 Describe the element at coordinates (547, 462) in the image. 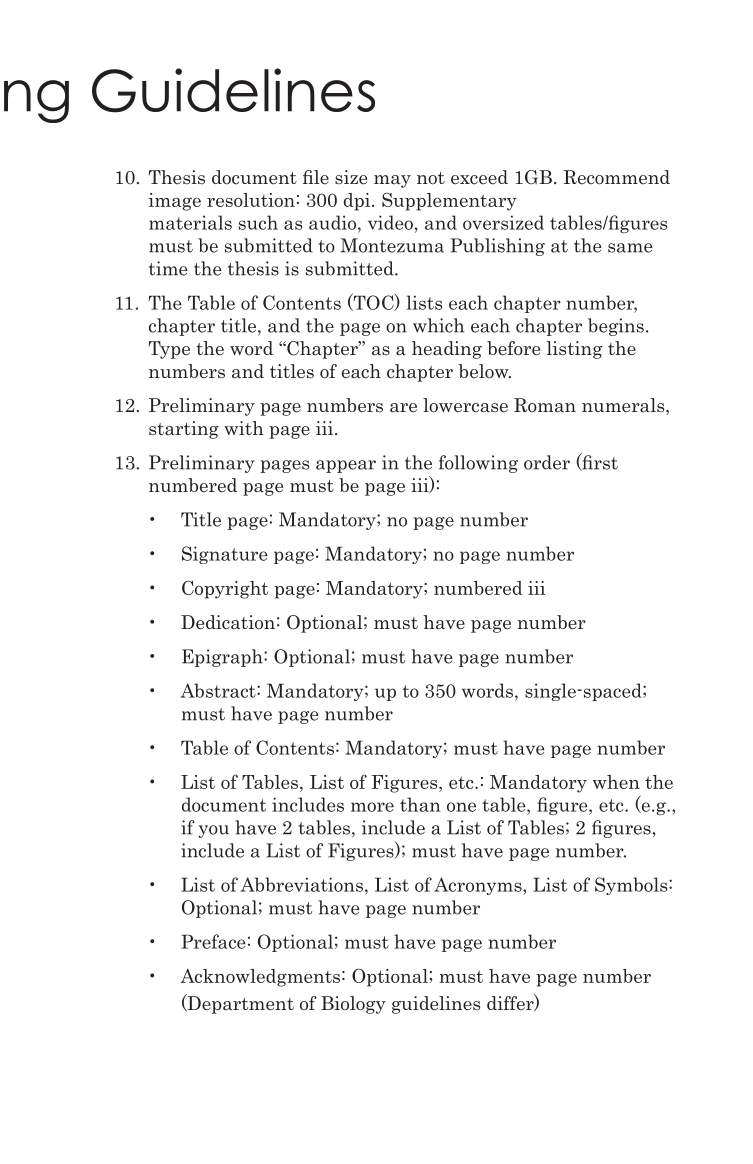

I see `order` at that location.
